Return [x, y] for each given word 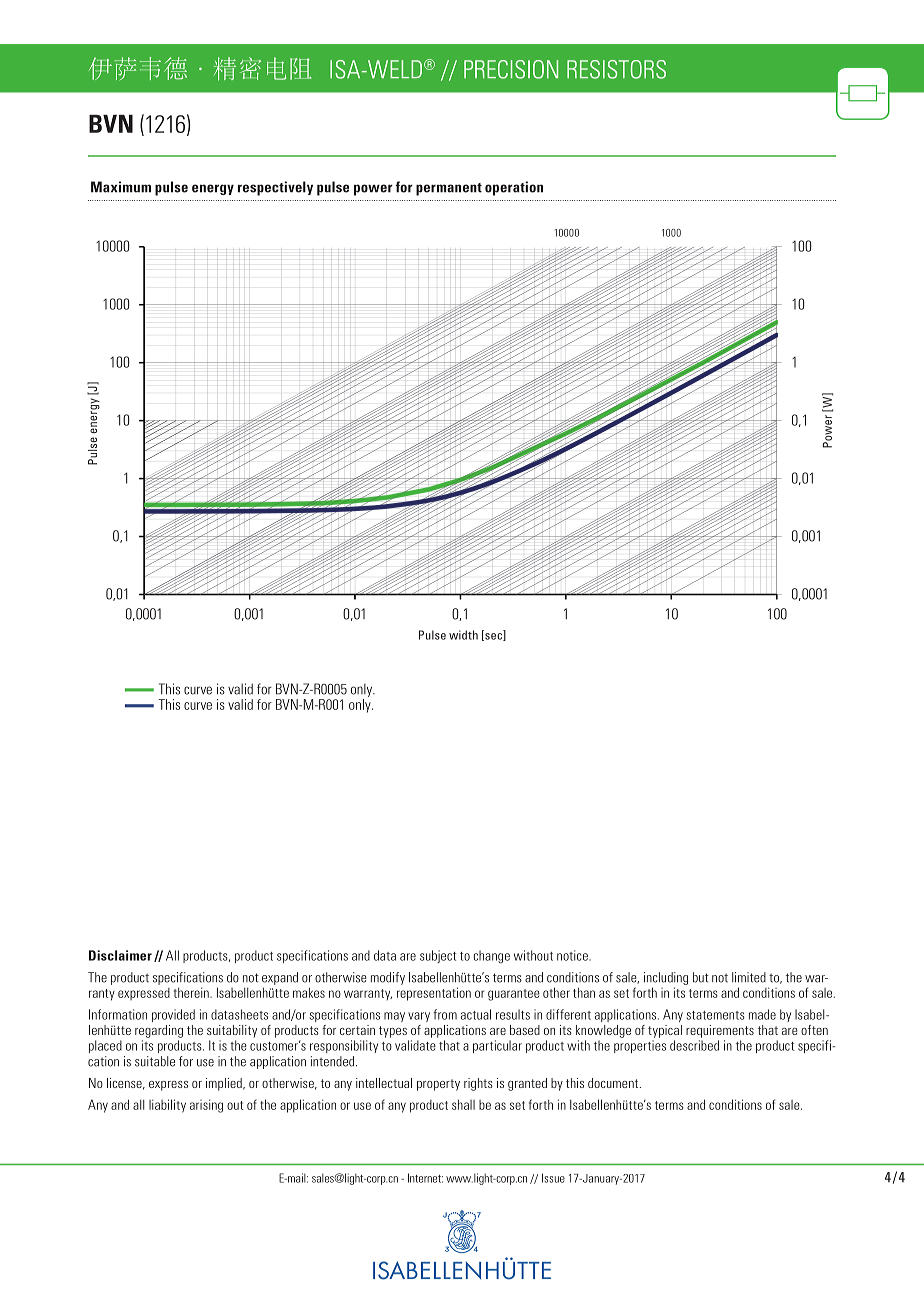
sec [493, 637]
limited [749, 977]
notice [573, 955]
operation [514, 188]
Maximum [121, 187]
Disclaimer [120, 955]
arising [206, 1106]
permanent [449, 189]
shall [463, 1104]
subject [438, 956]
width [463, 635]
